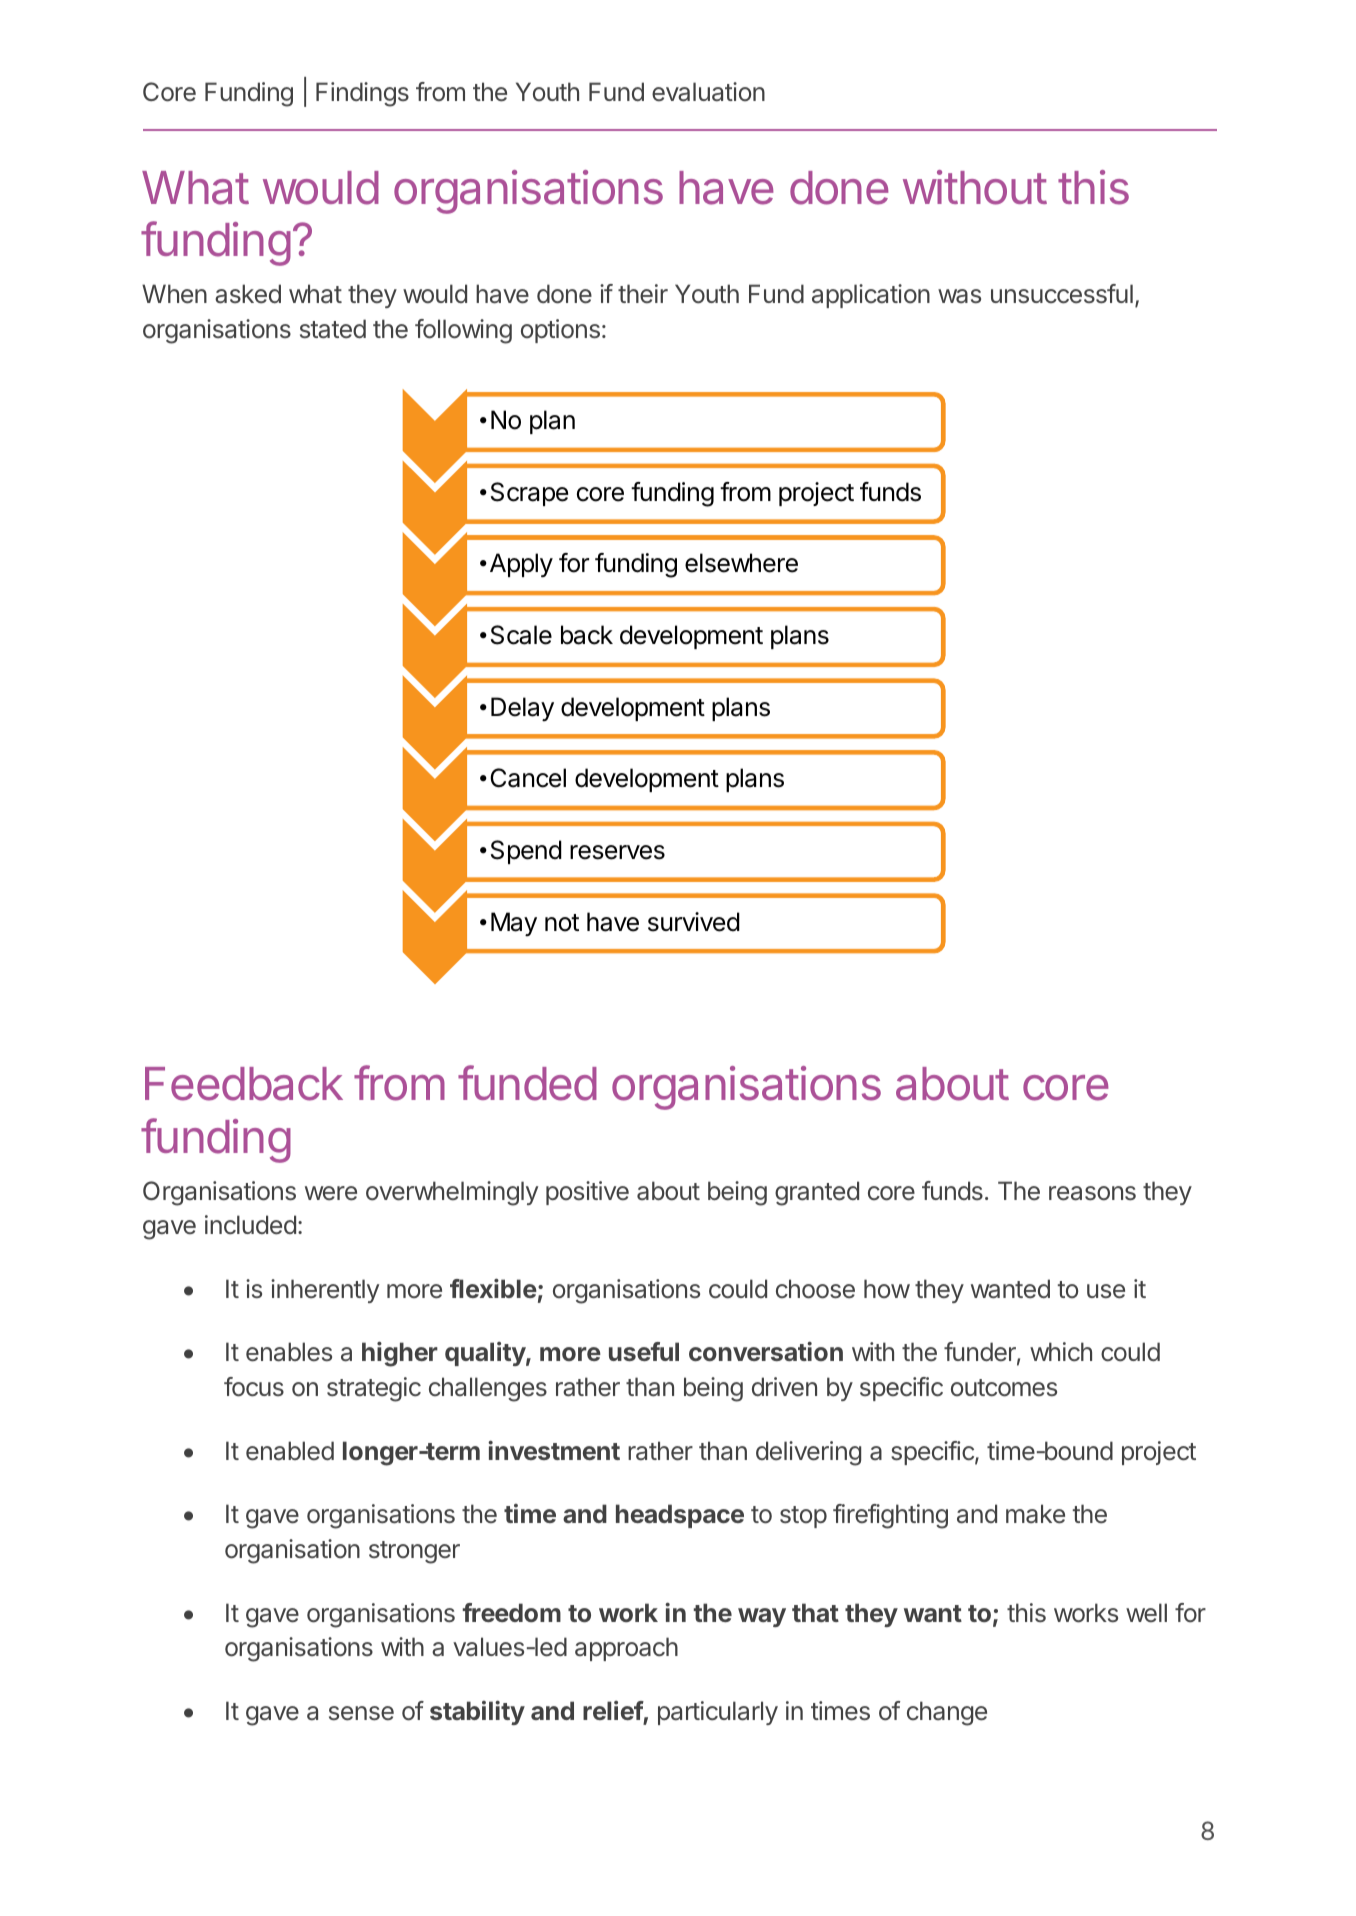  I want to click on Scale, so click(521, 635).
